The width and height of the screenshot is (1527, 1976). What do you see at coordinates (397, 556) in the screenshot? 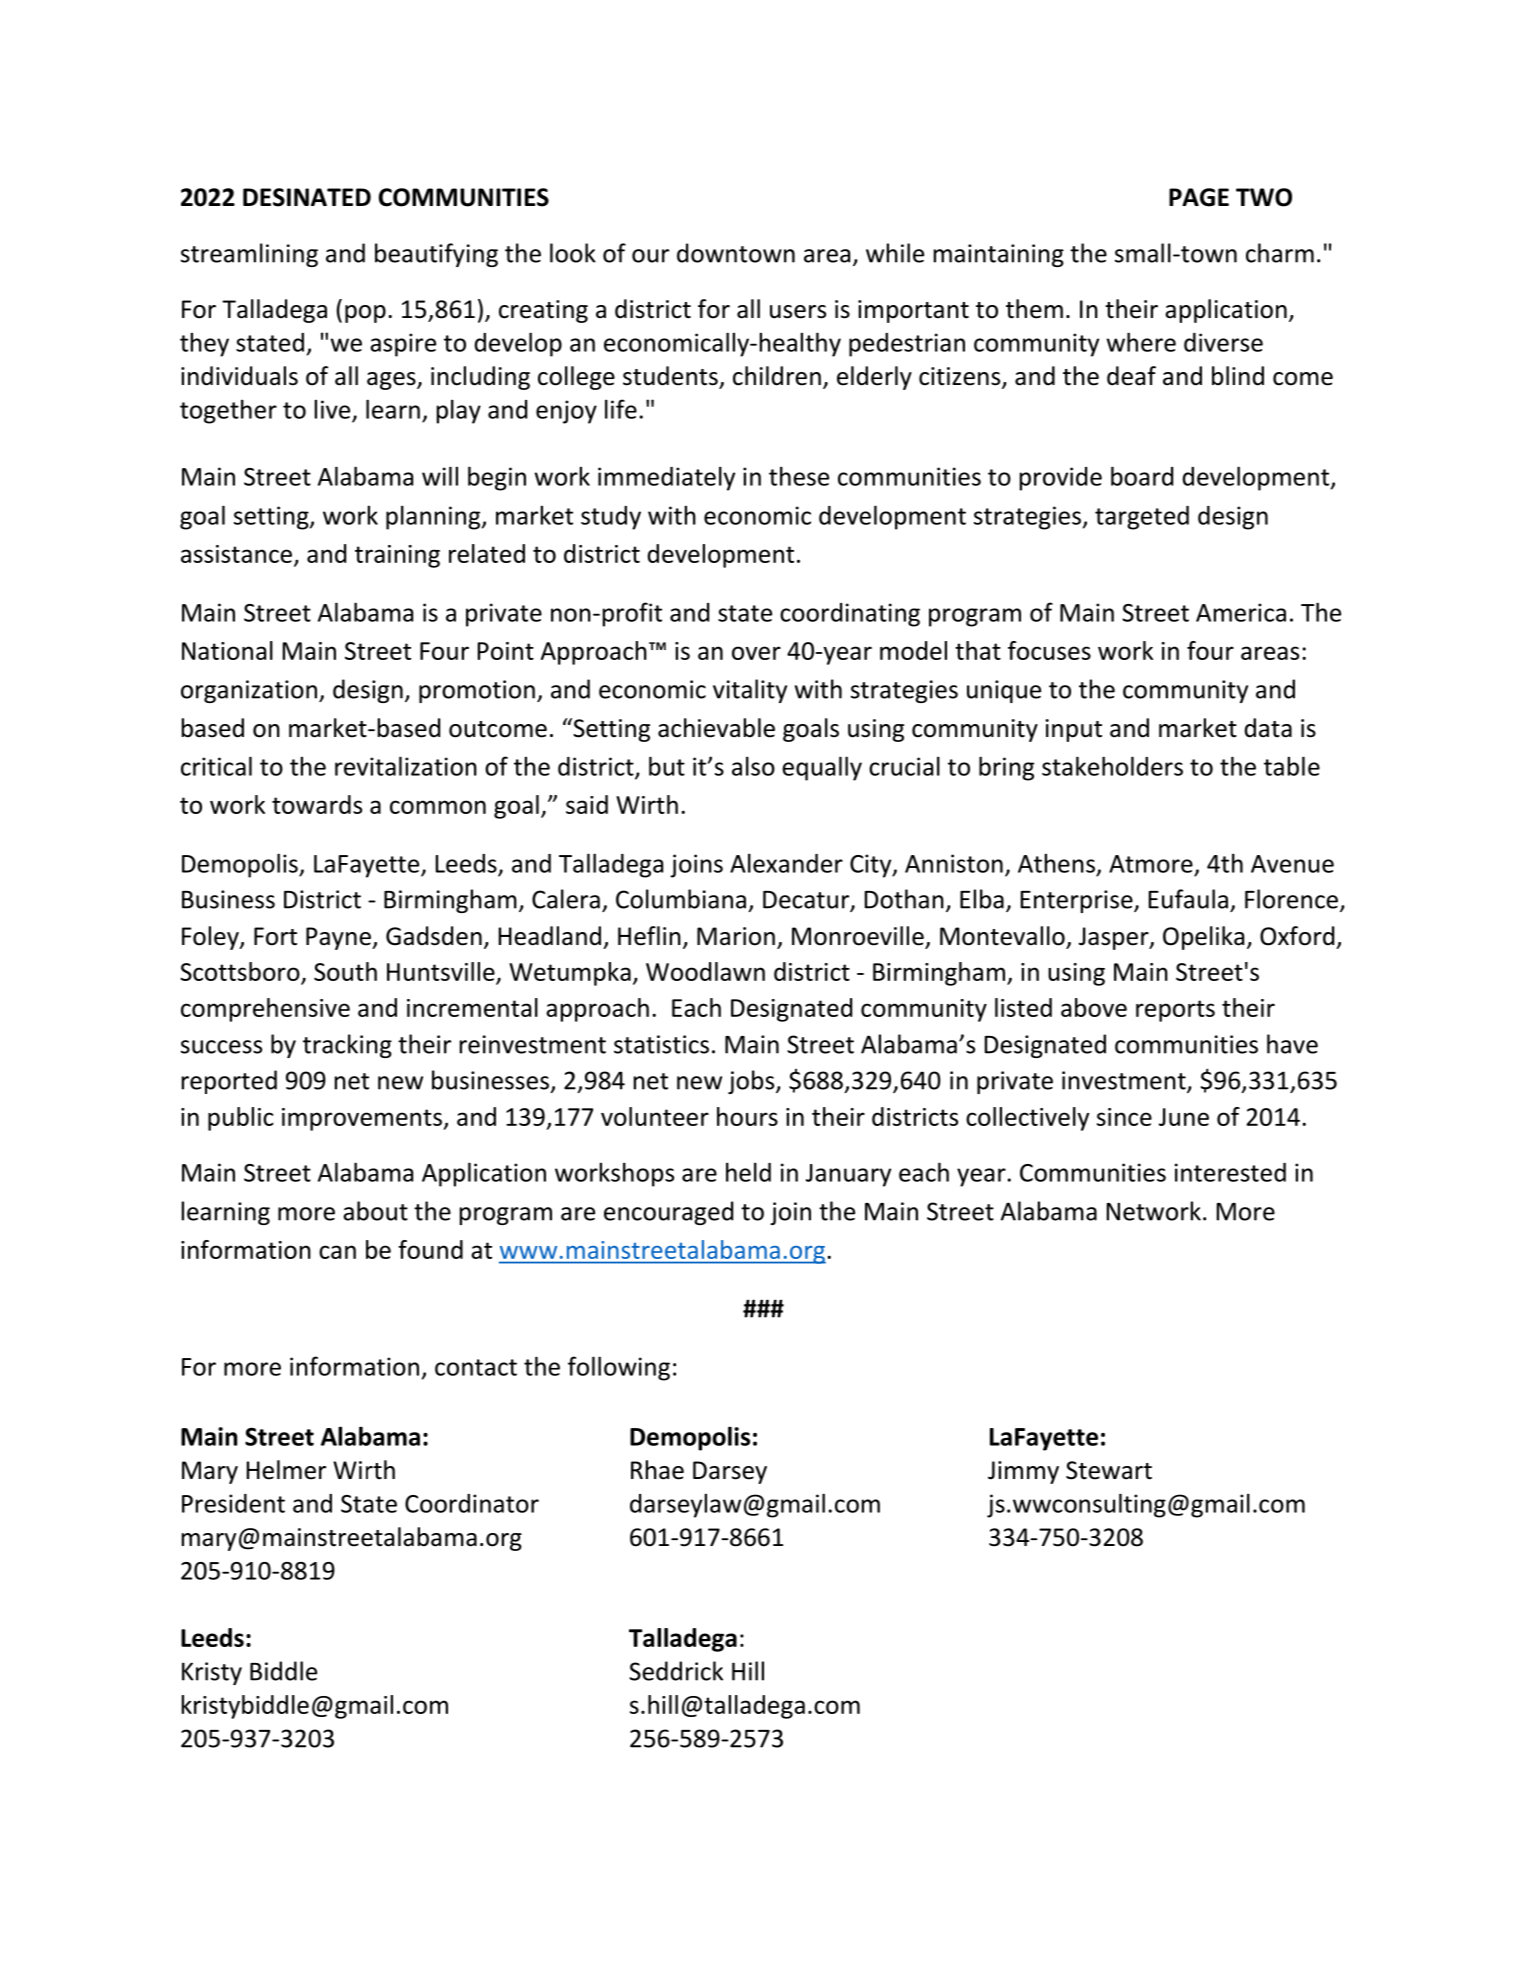
I see `training` at bounding box center [397, 556].
